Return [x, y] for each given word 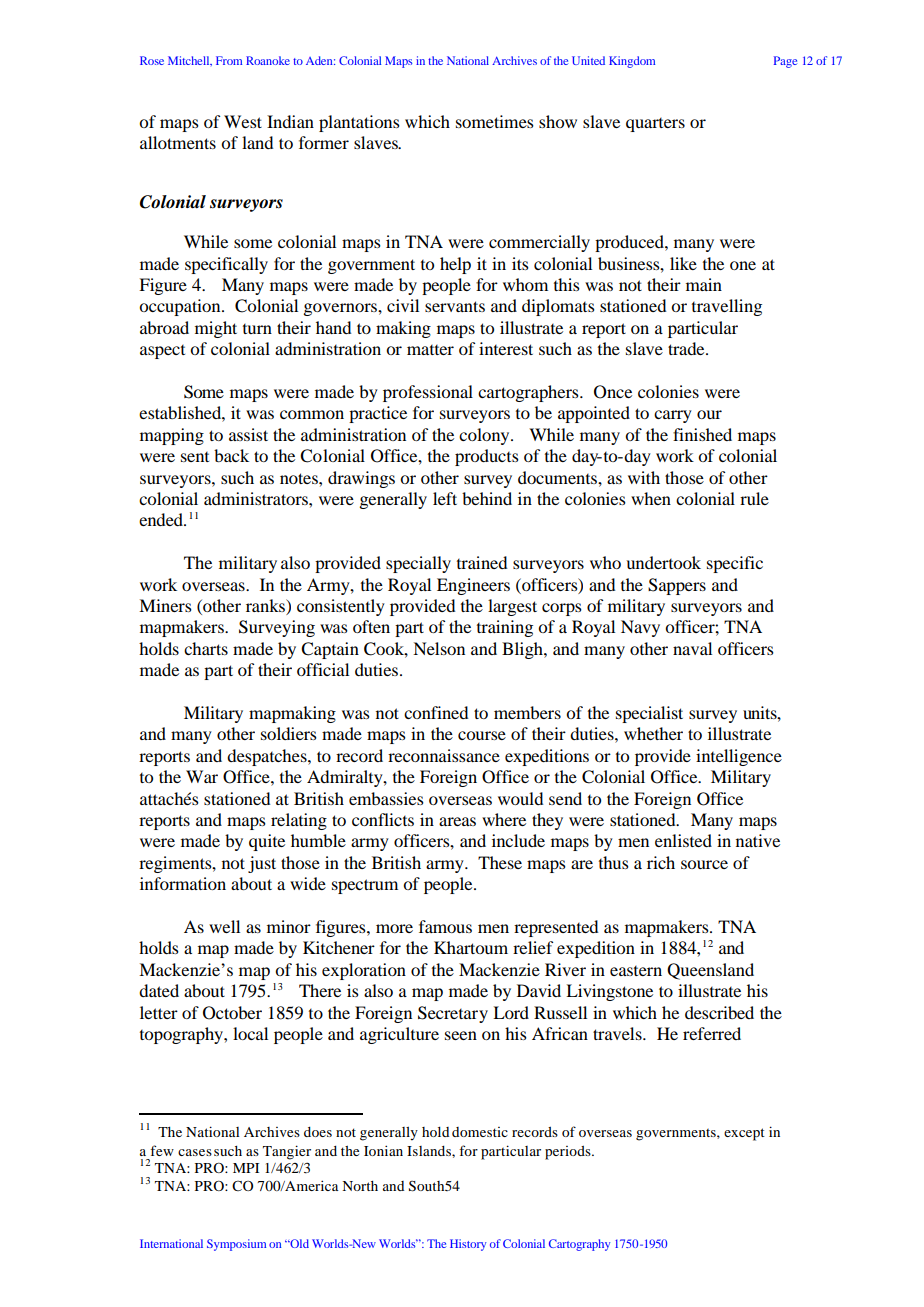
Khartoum [471, 947]
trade [687, 348]
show [558, 121]
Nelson [439, 648]
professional [428, 393]
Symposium [236, 1245]
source [704, 864]
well [224, 926]
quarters [655, 125]
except [744, 1134]
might [216, 329]
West [243, 121]
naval [692, 648]
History [468, 1245]
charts [206, 648]
